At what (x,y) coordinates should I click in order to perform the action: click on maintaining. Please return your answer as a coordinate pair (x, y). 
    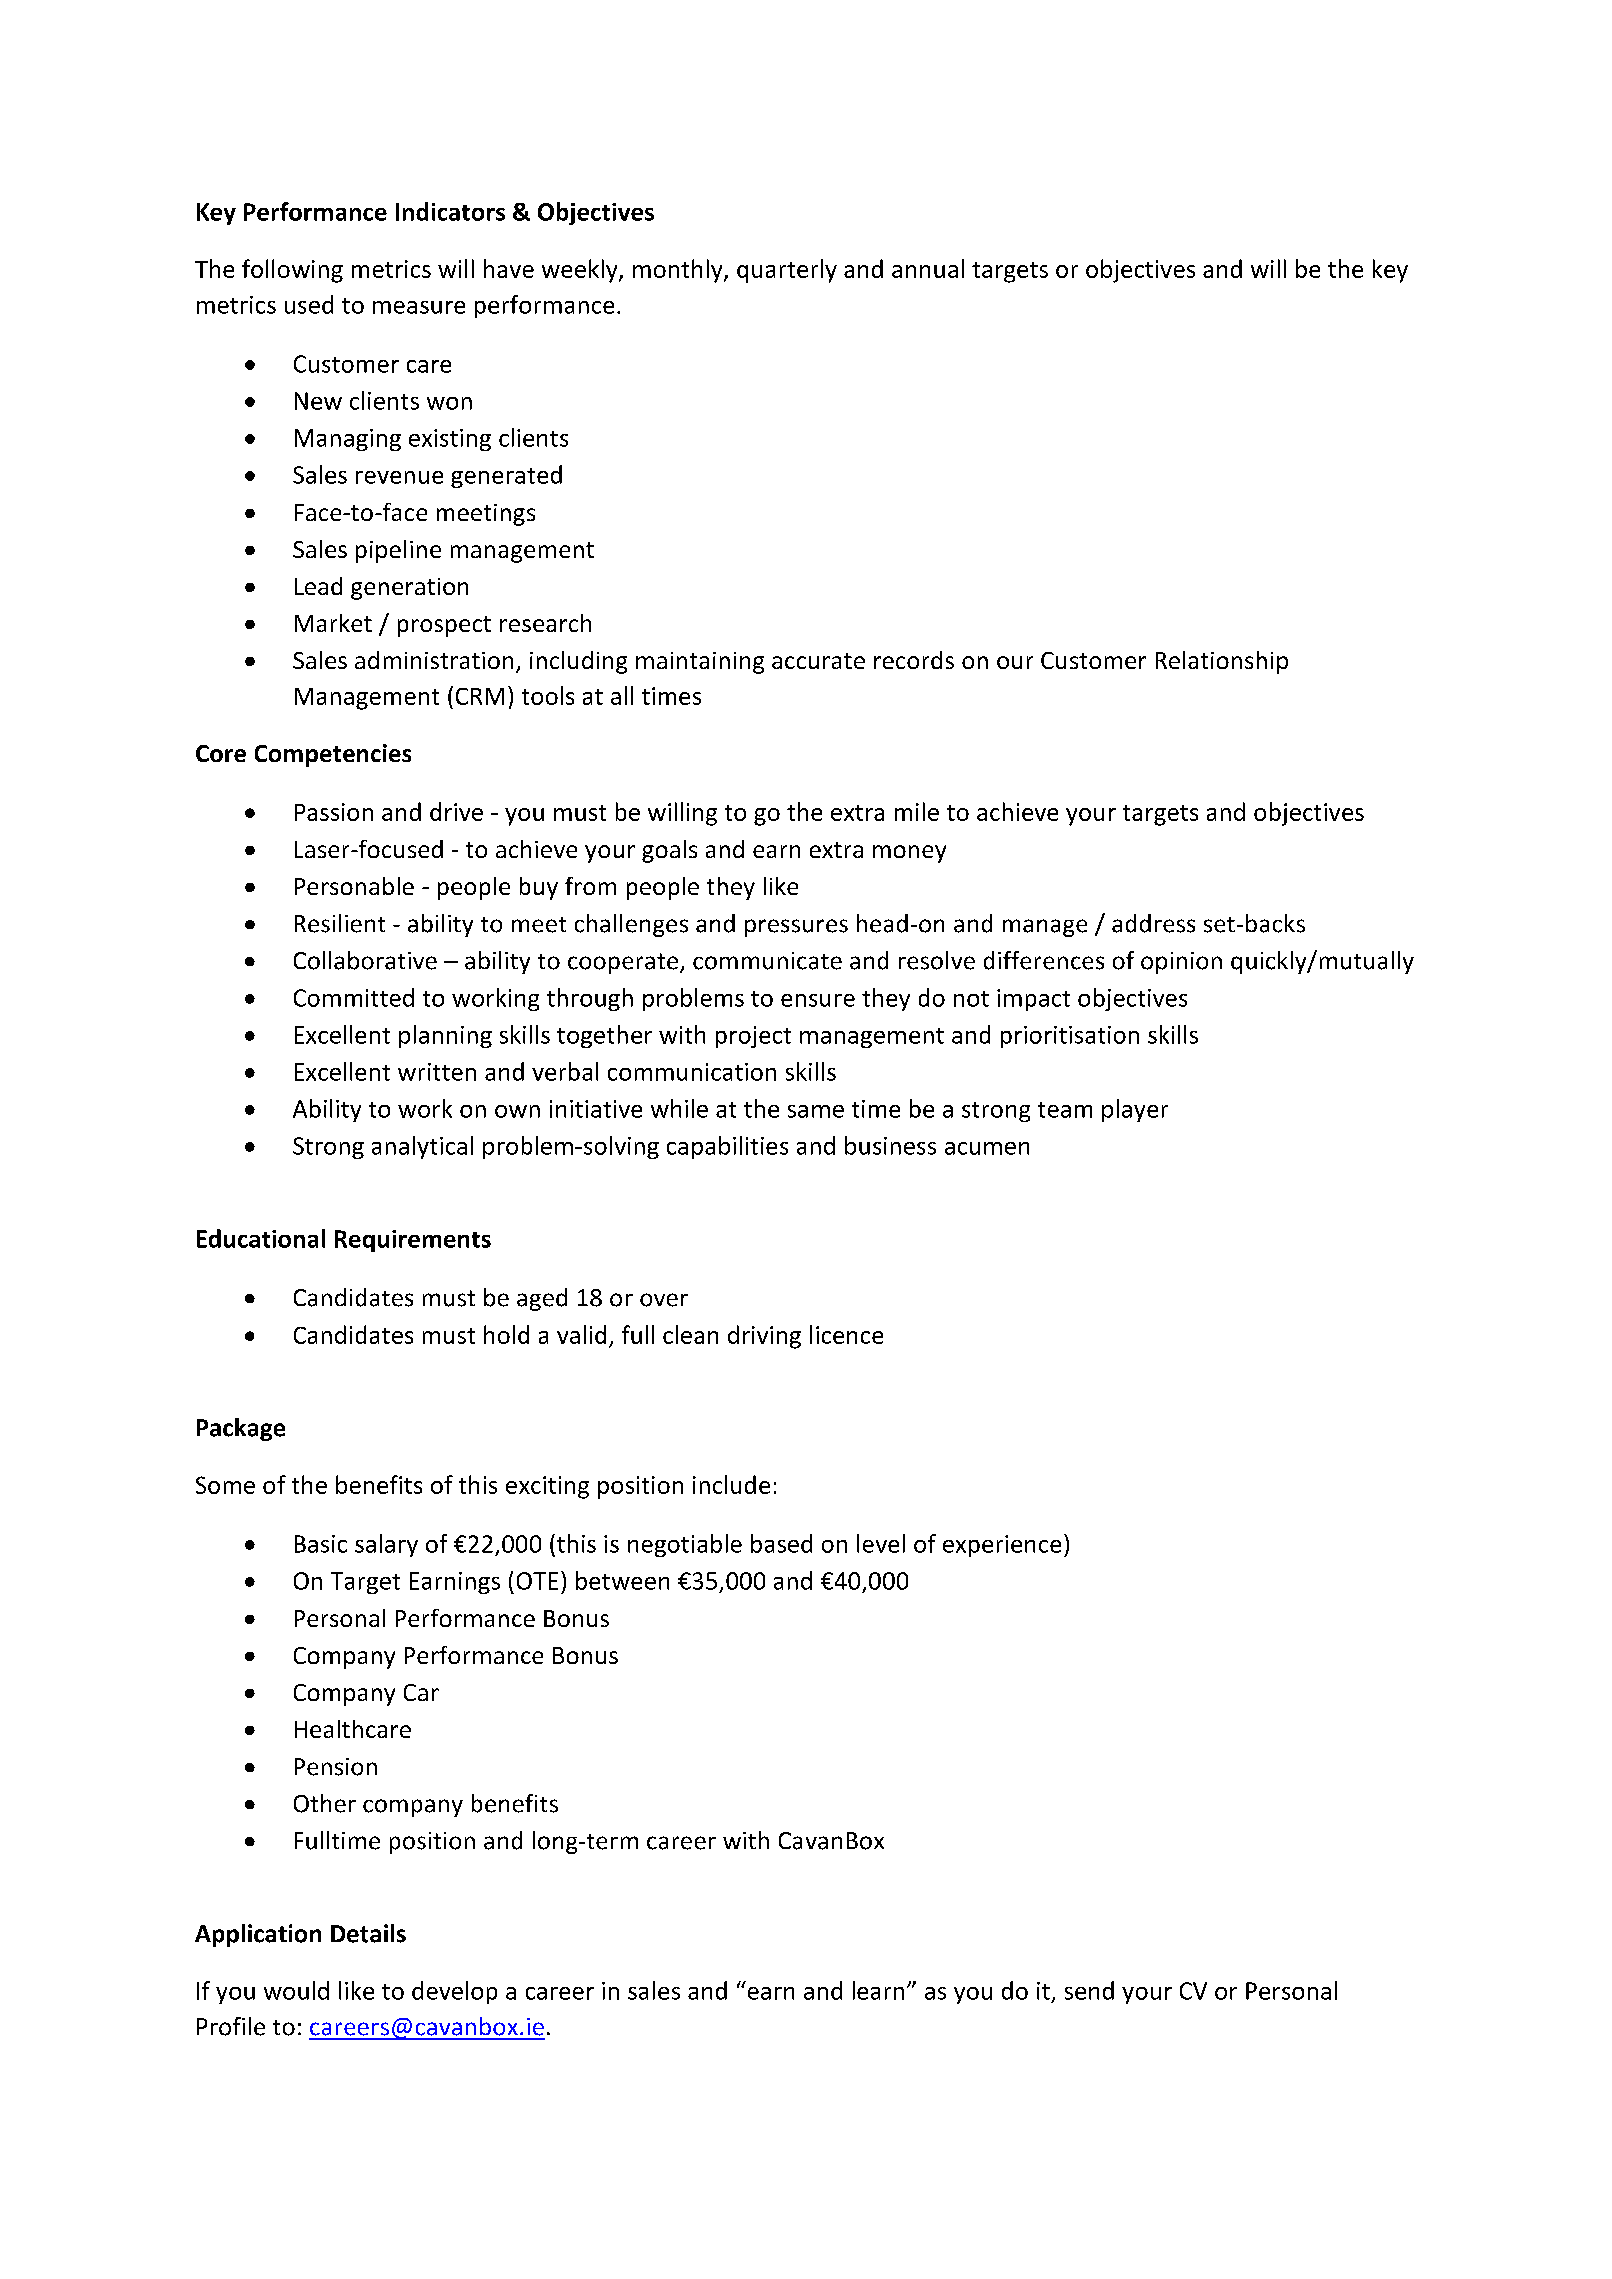
    Looking at the image, I should click on (700, 663).
